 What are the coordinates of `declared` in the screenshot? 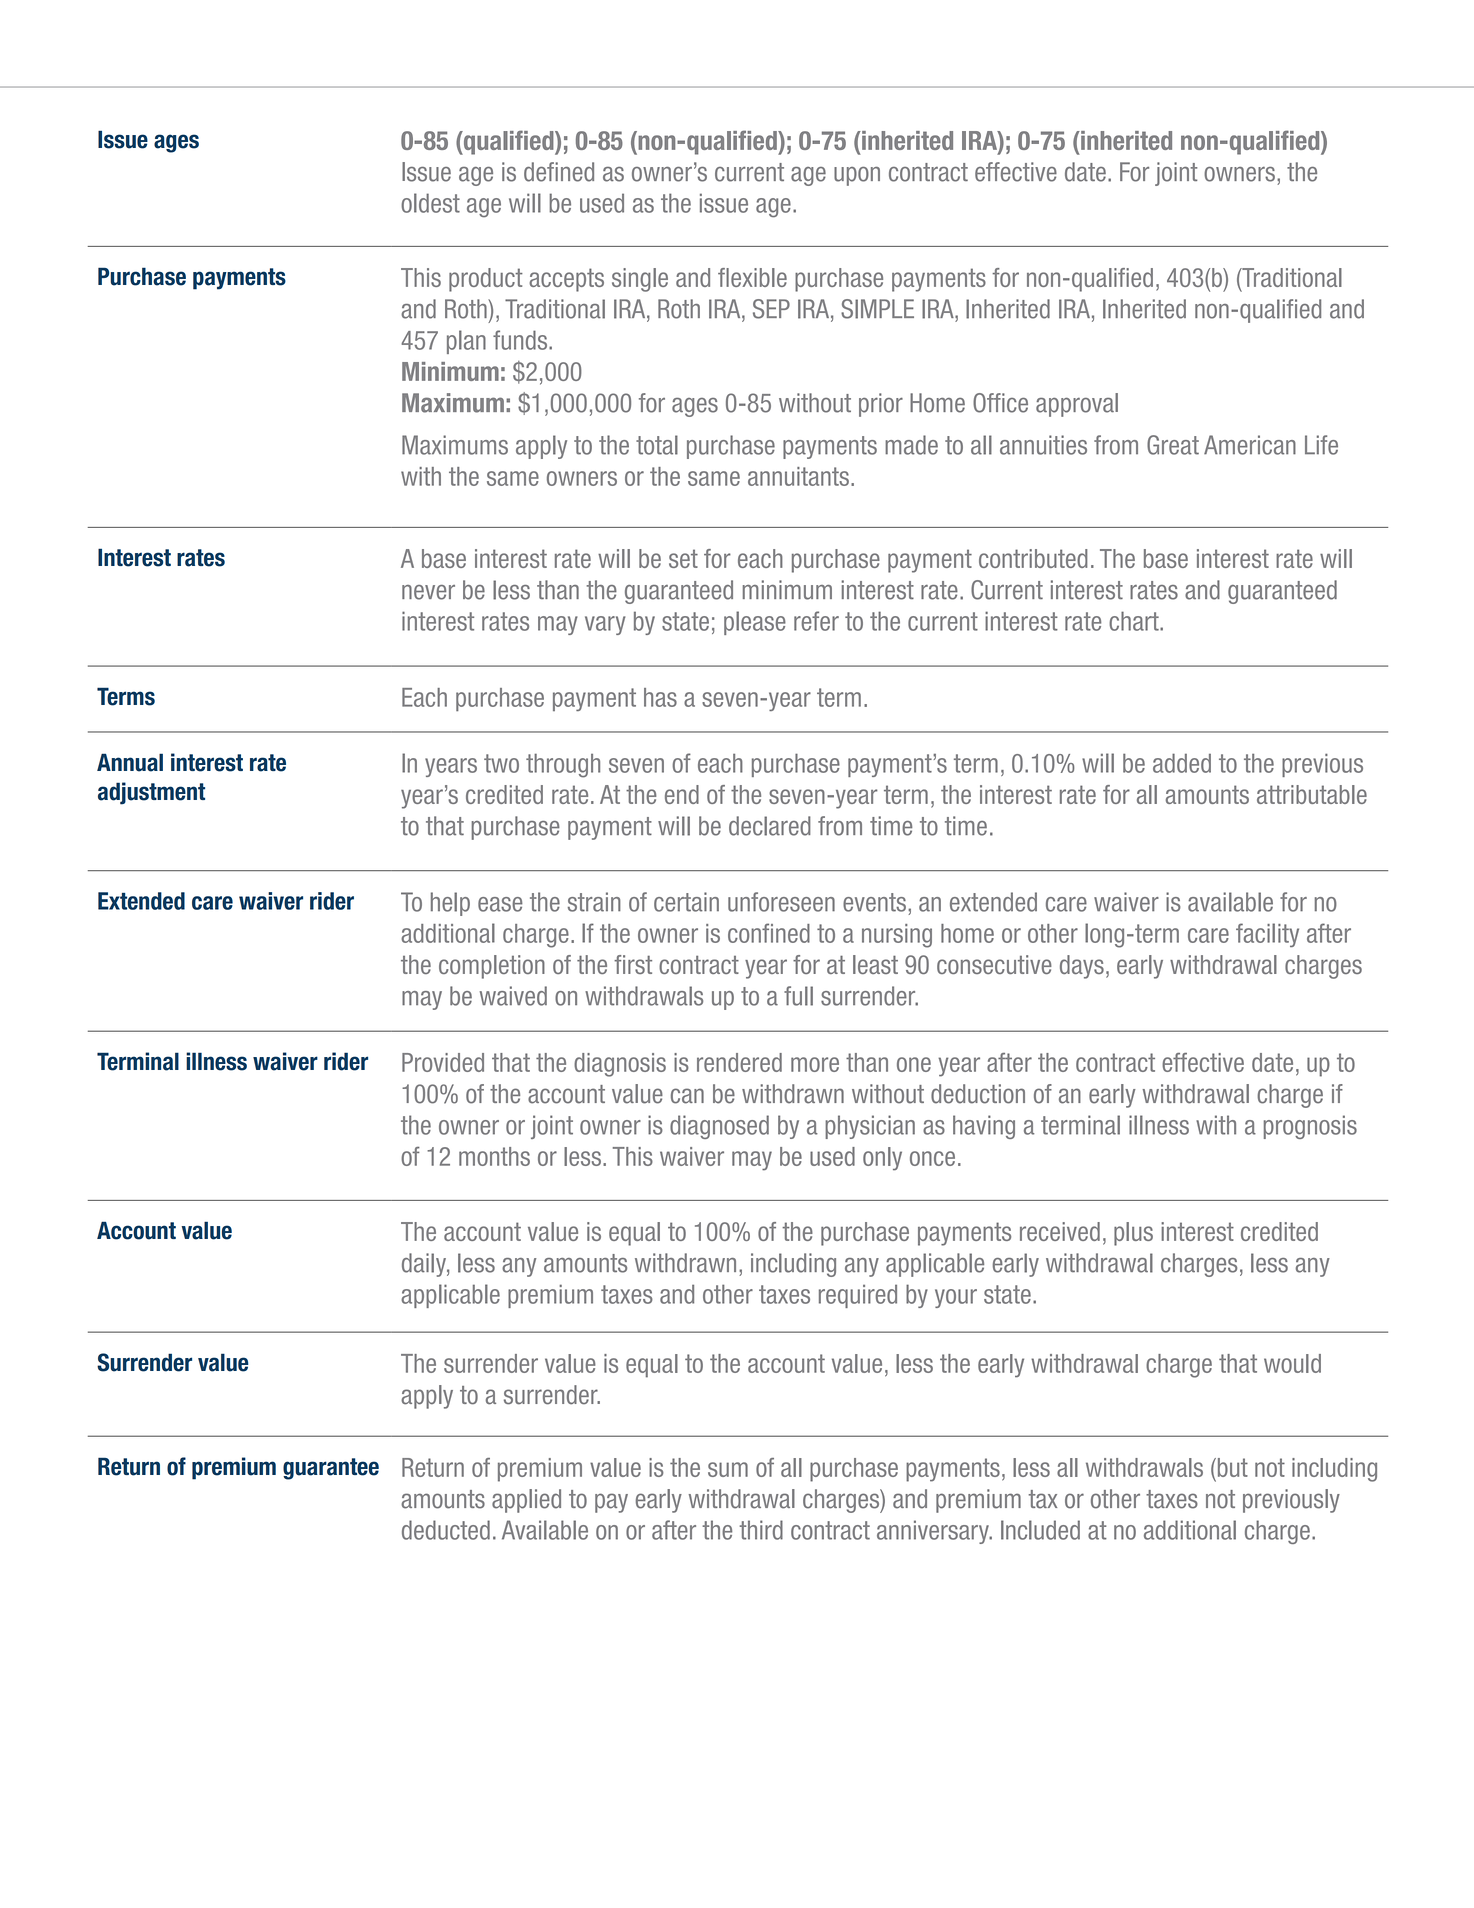 It's located at (770, 826).
